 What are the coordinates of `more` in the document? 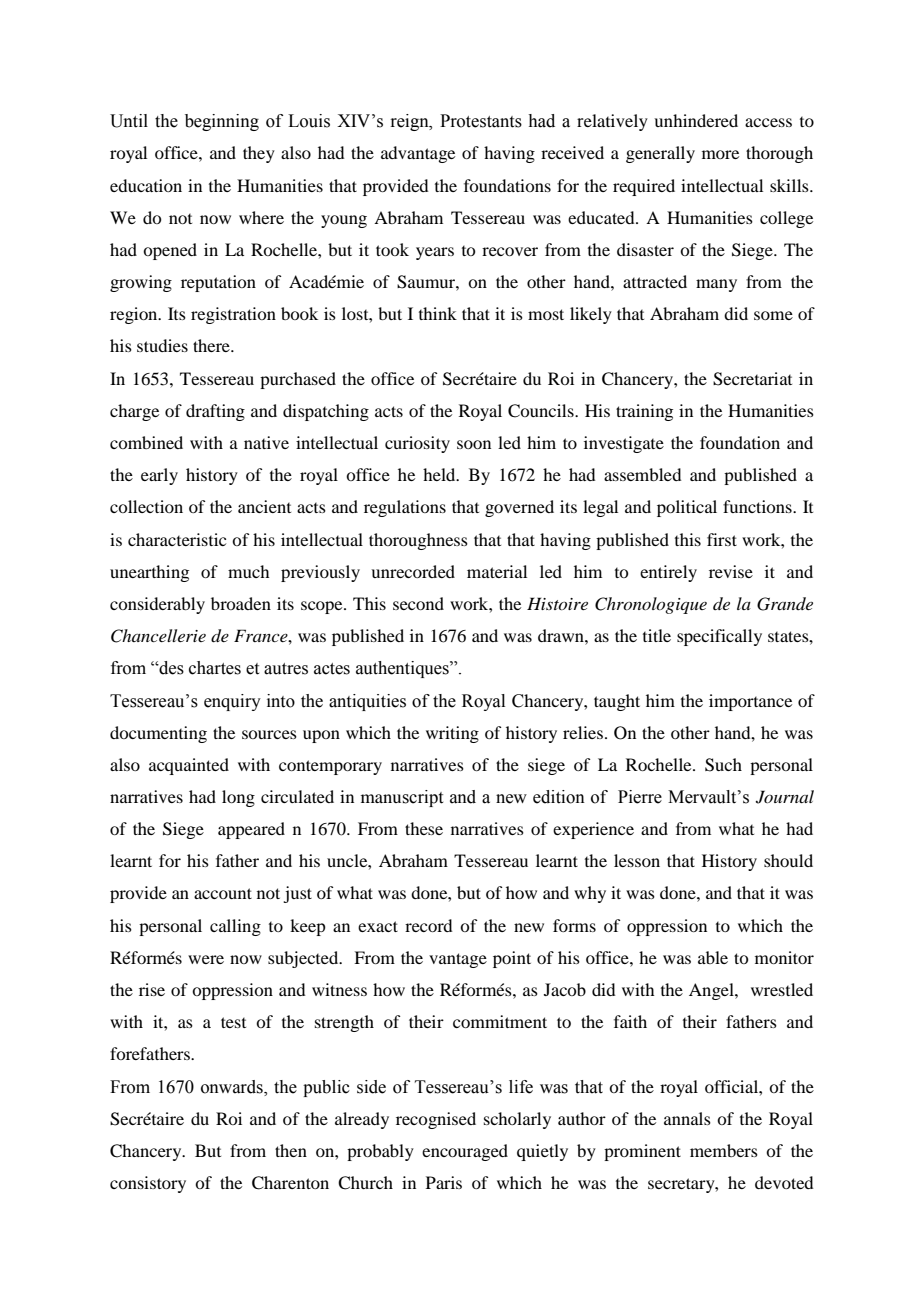 It's located at (720, 154).
